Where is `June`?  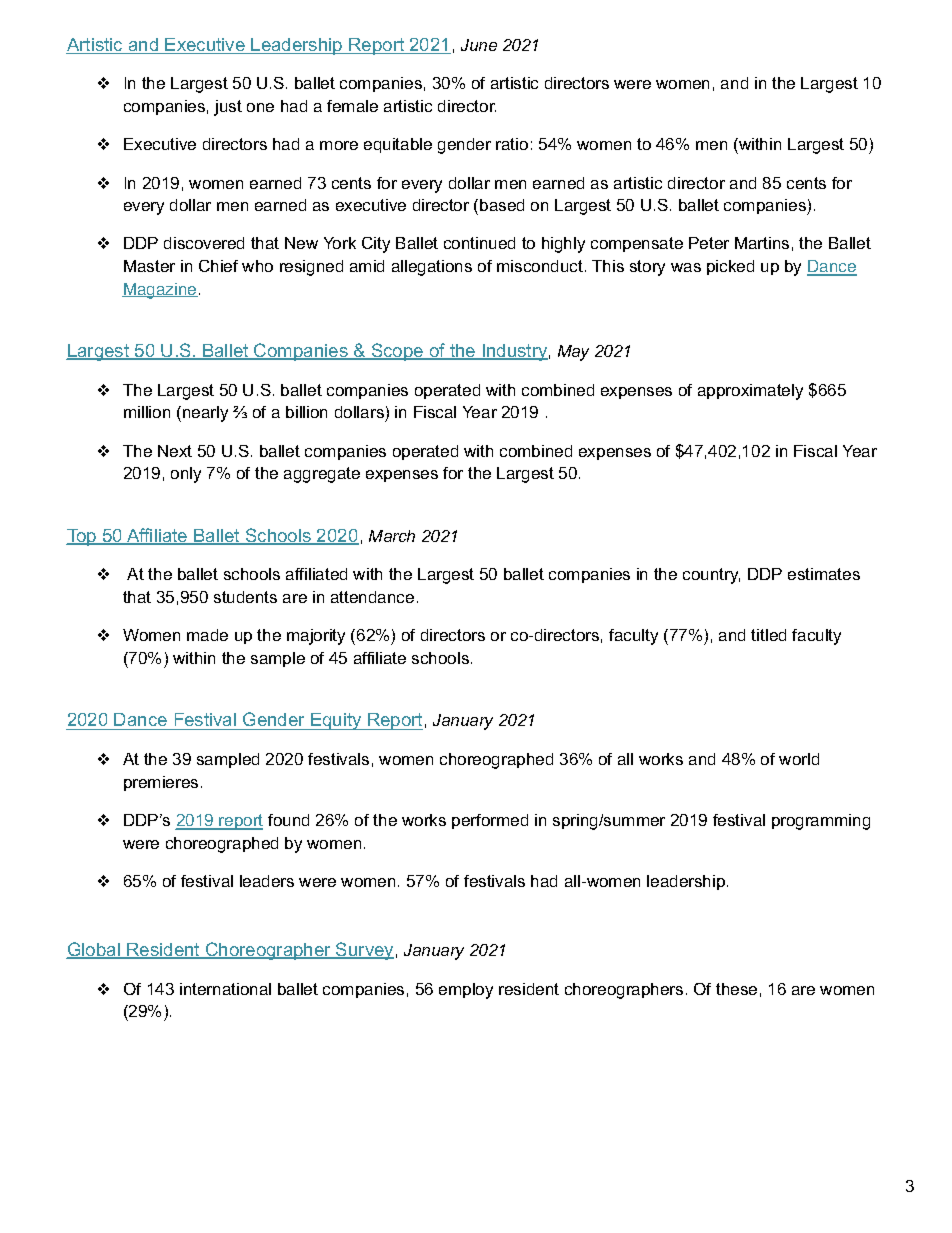
June is located at coordinates (479, 45).
